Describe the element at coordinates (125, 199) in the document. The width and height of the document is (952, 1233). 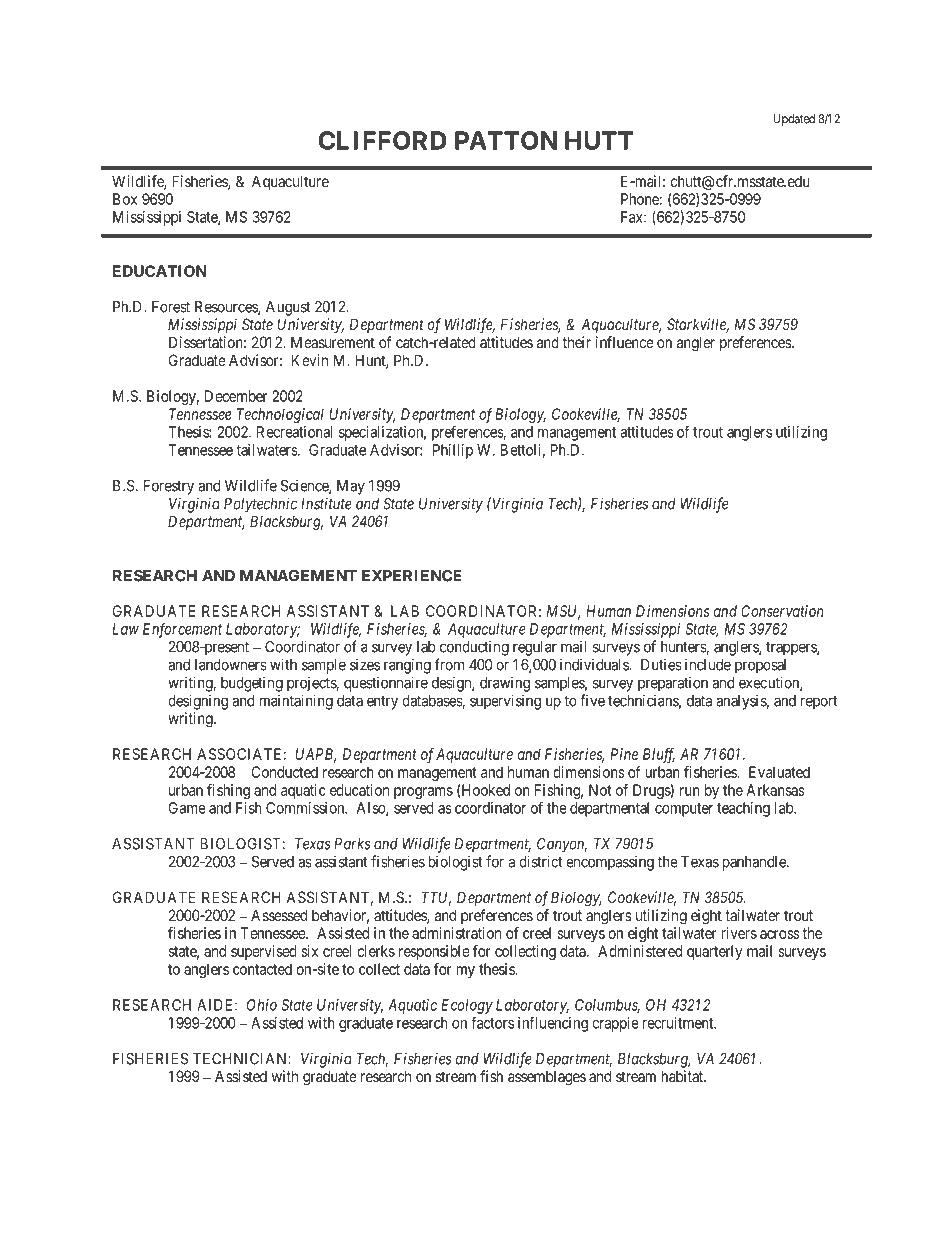
I see `Box` at that location.
